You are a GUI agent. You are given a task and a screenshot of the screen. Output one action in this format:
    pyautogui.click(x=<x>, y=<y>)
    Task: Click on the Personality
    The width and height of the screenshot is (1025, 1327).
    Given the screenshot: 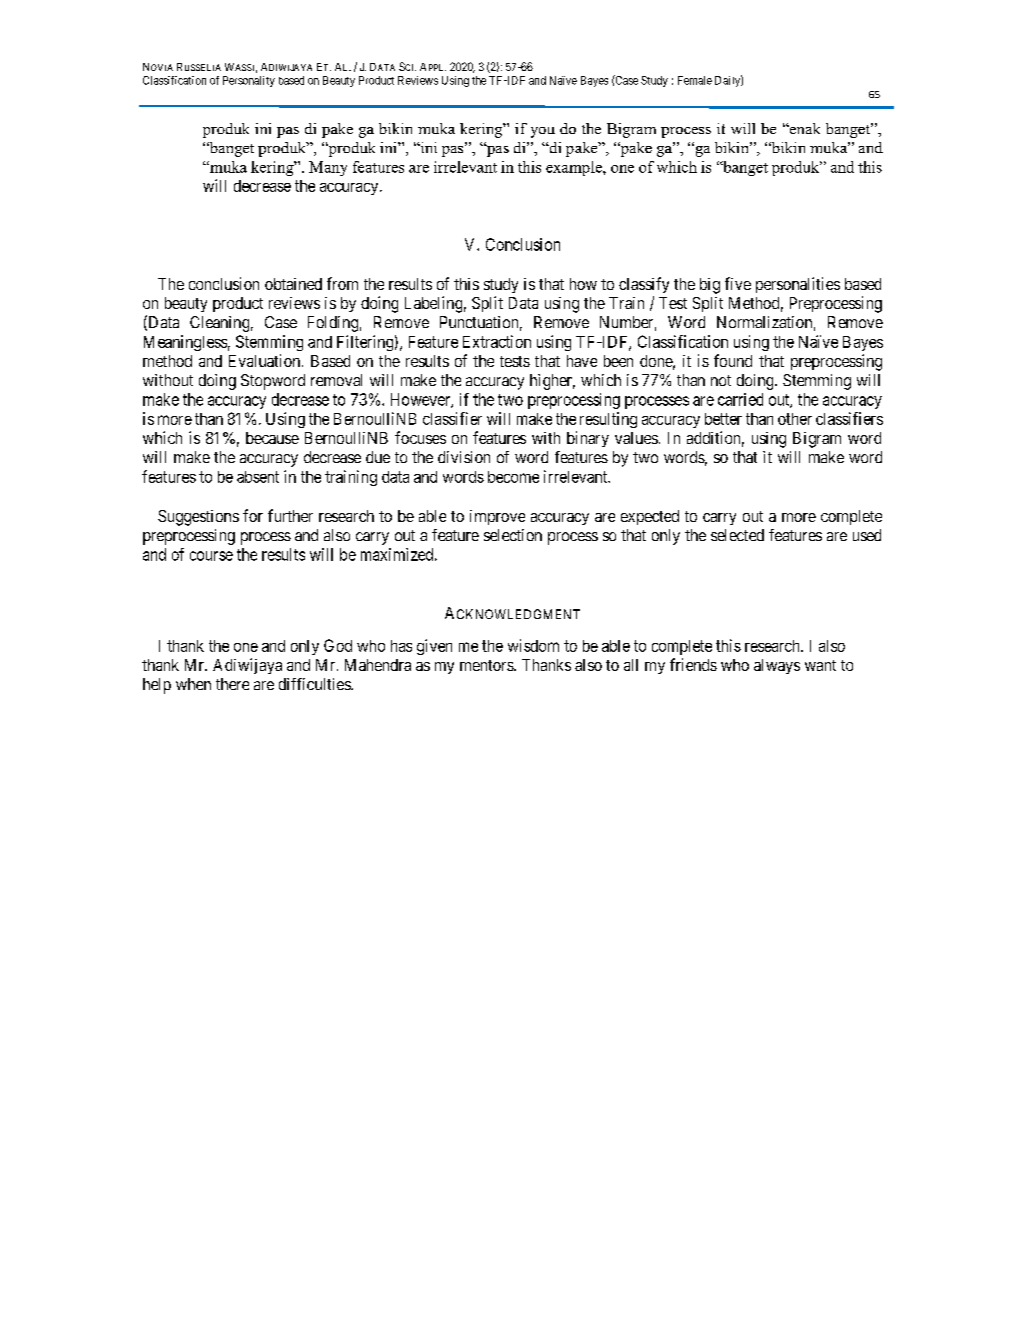 What is the action you would take?
    pyautogui.click(x=249, y=81)
